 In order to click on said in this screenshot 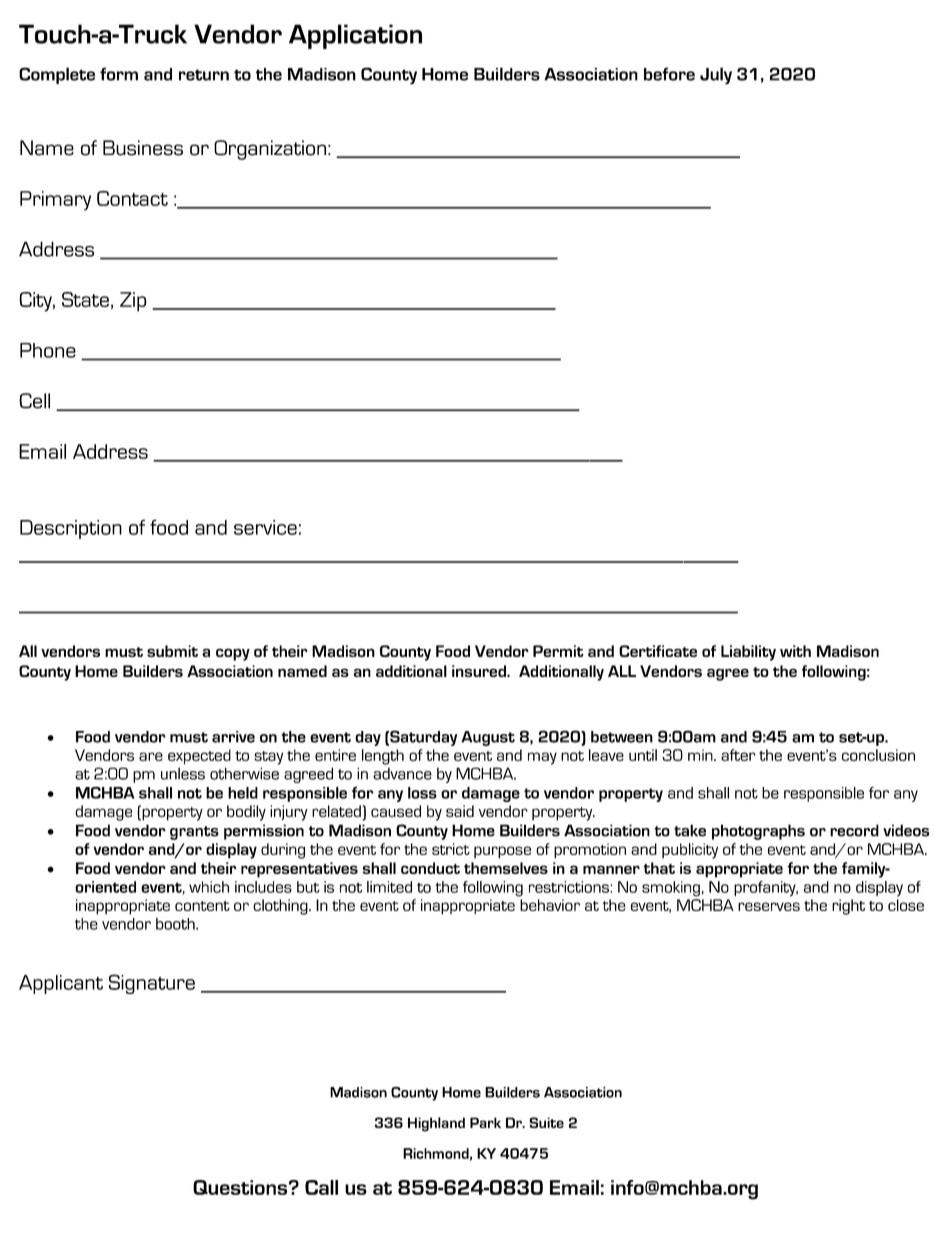, I will do `click(460, 811)`.
